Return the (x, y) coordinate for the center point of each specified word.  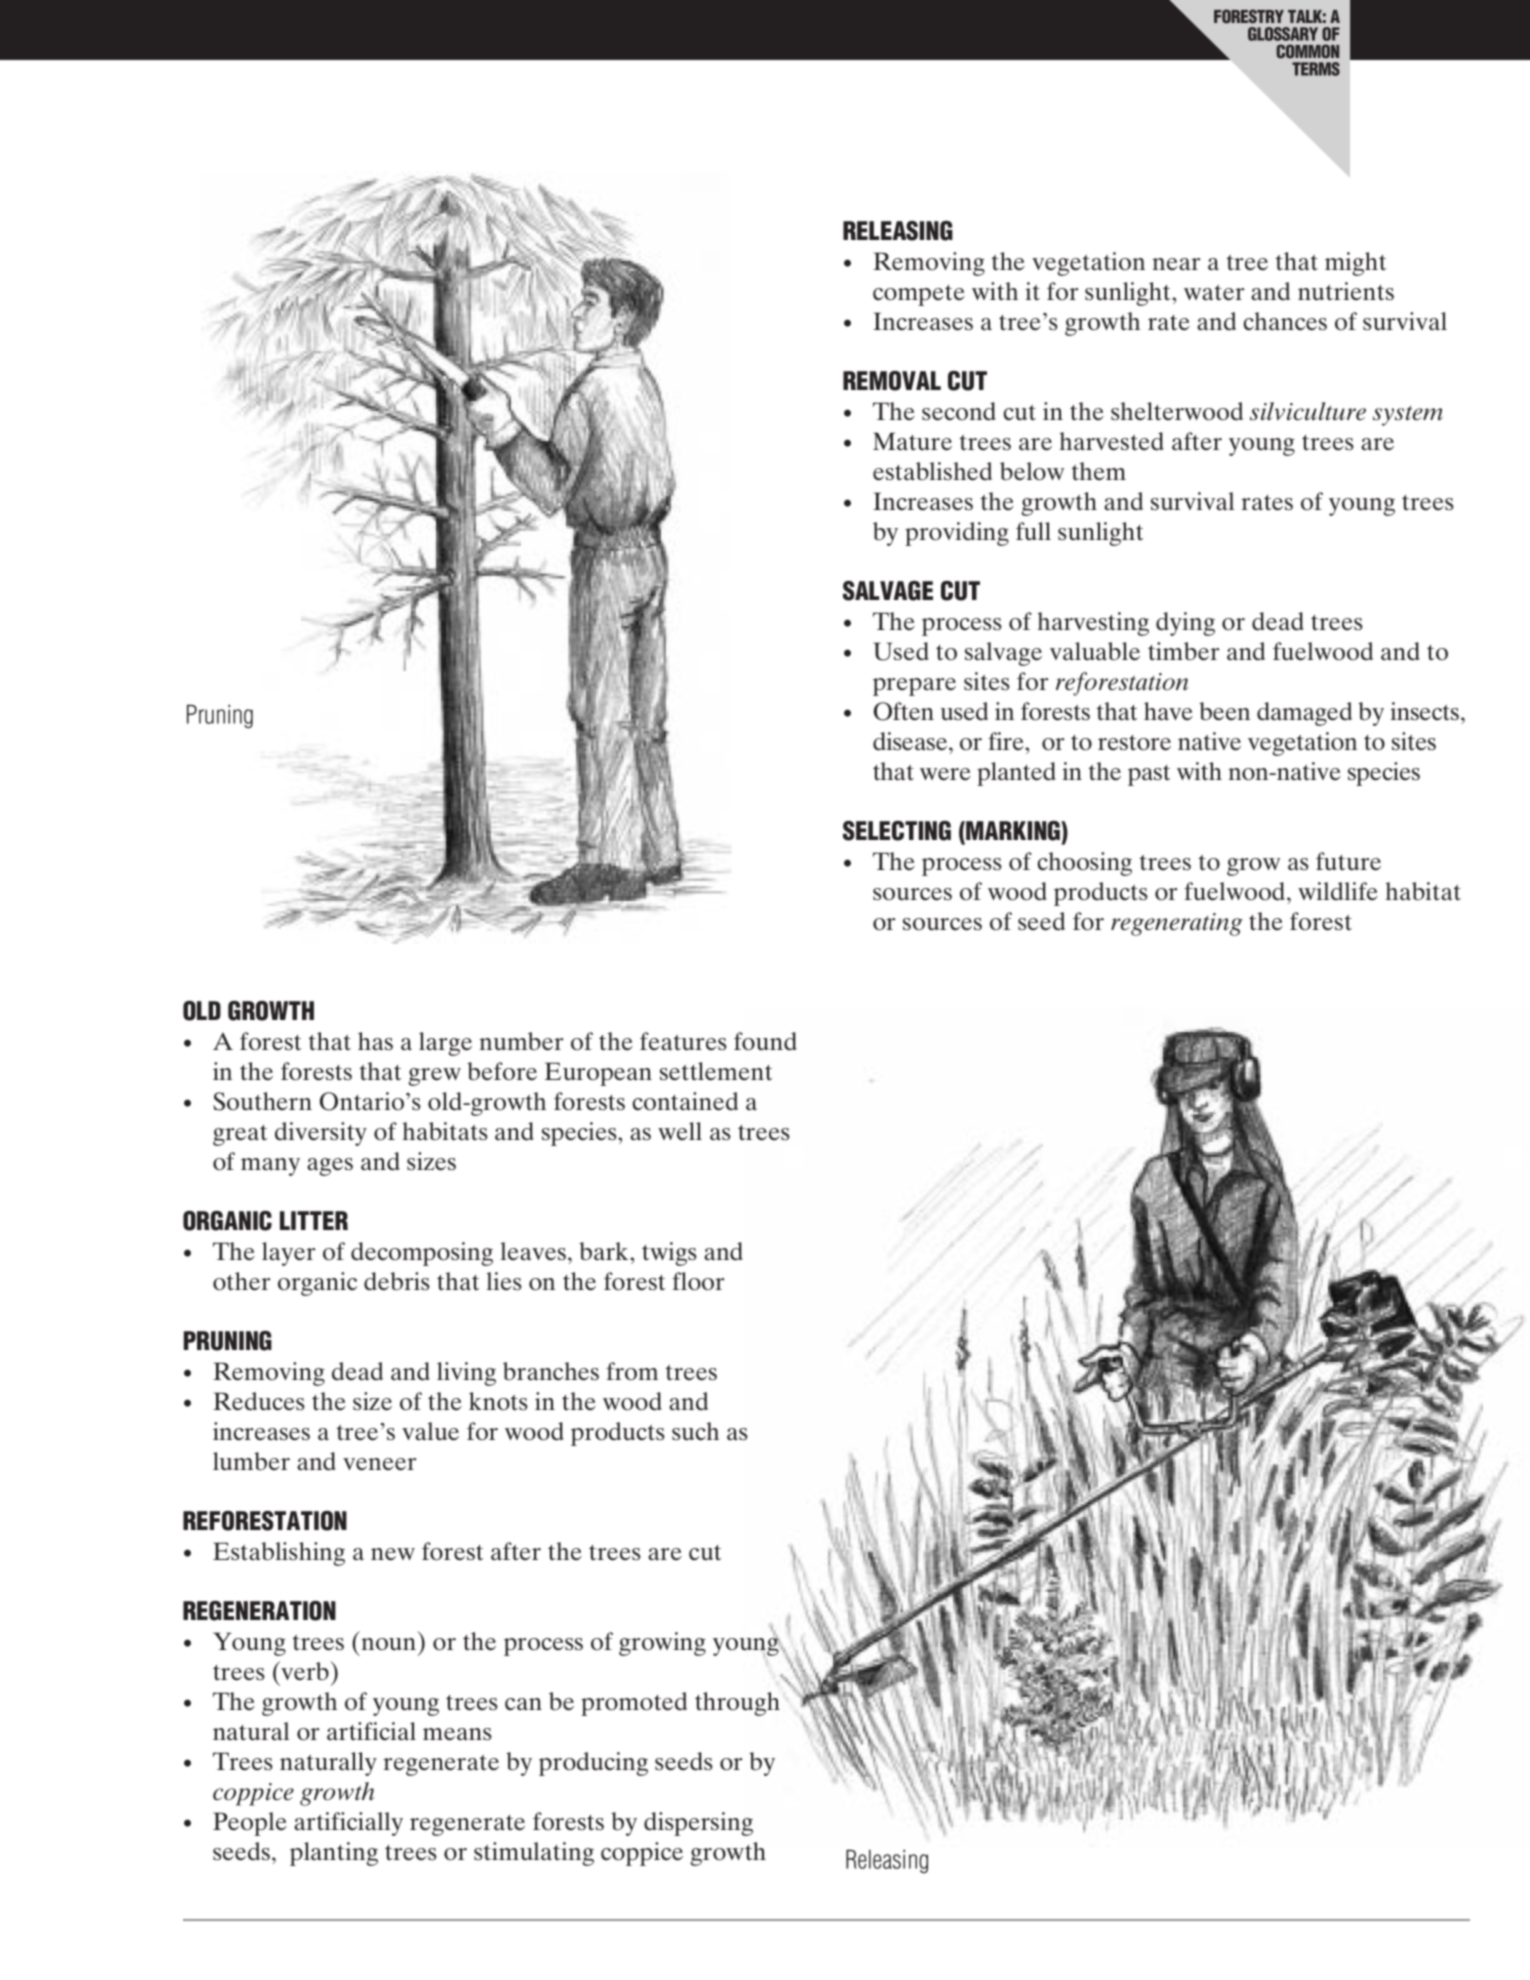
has (375, 1041)
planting (334, 1854)
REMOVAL (892, 381)
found (765, 1041)
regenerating (1177, 924)
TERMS (1316, 69)
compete (919, 295)
